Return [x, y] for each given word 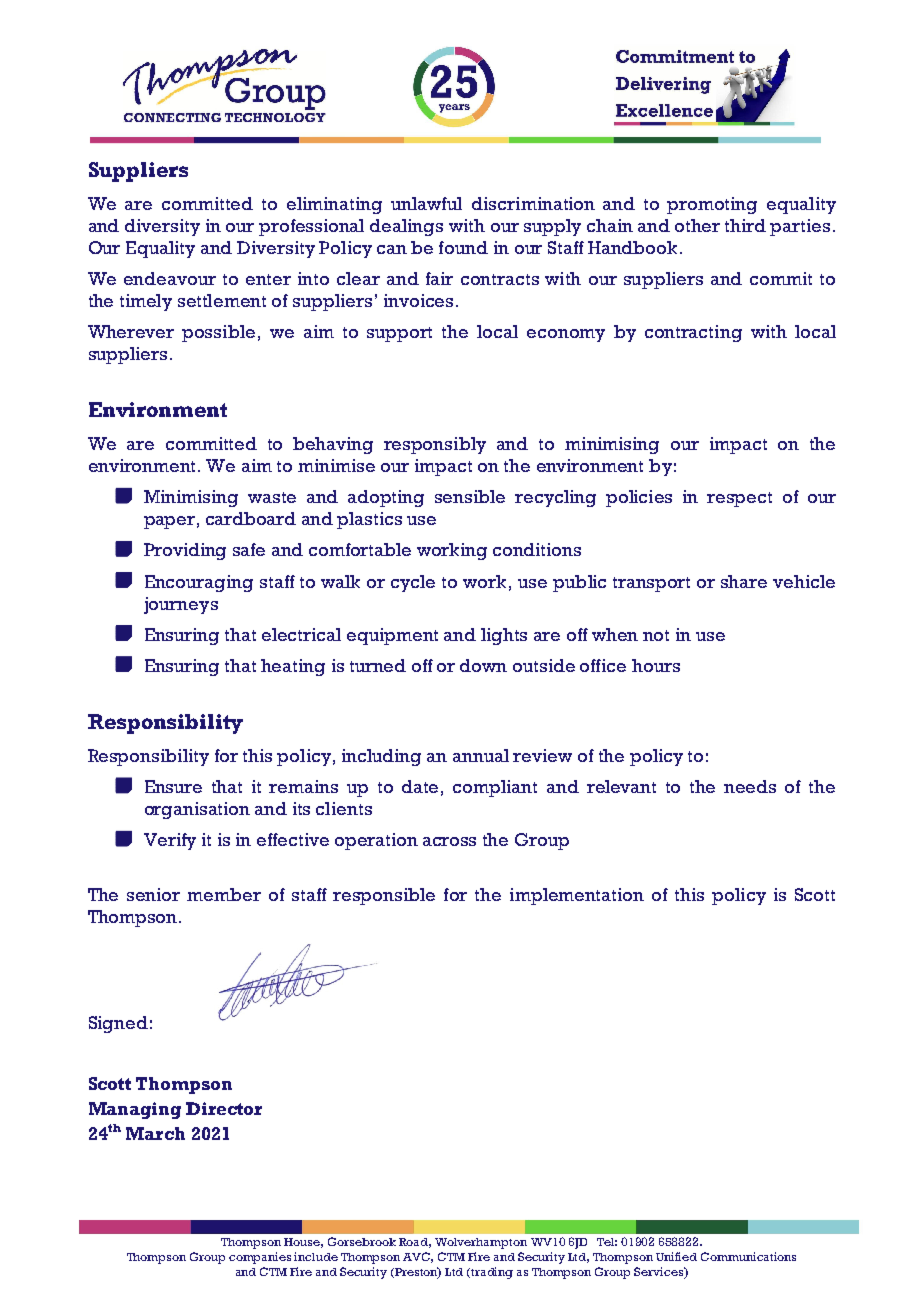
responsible [384, 896]
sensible [470, 496]
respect [739, 499]
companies [260, 1258]
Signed [118, 1024]
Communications [748, 1256]
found [463, 247]
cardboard [251, 518]
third [745, 225]
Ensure [173, 786]
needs [750, 786]
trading [492, 1273]
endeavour [170, 278]
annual [481, 755]
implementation [577, 896]
